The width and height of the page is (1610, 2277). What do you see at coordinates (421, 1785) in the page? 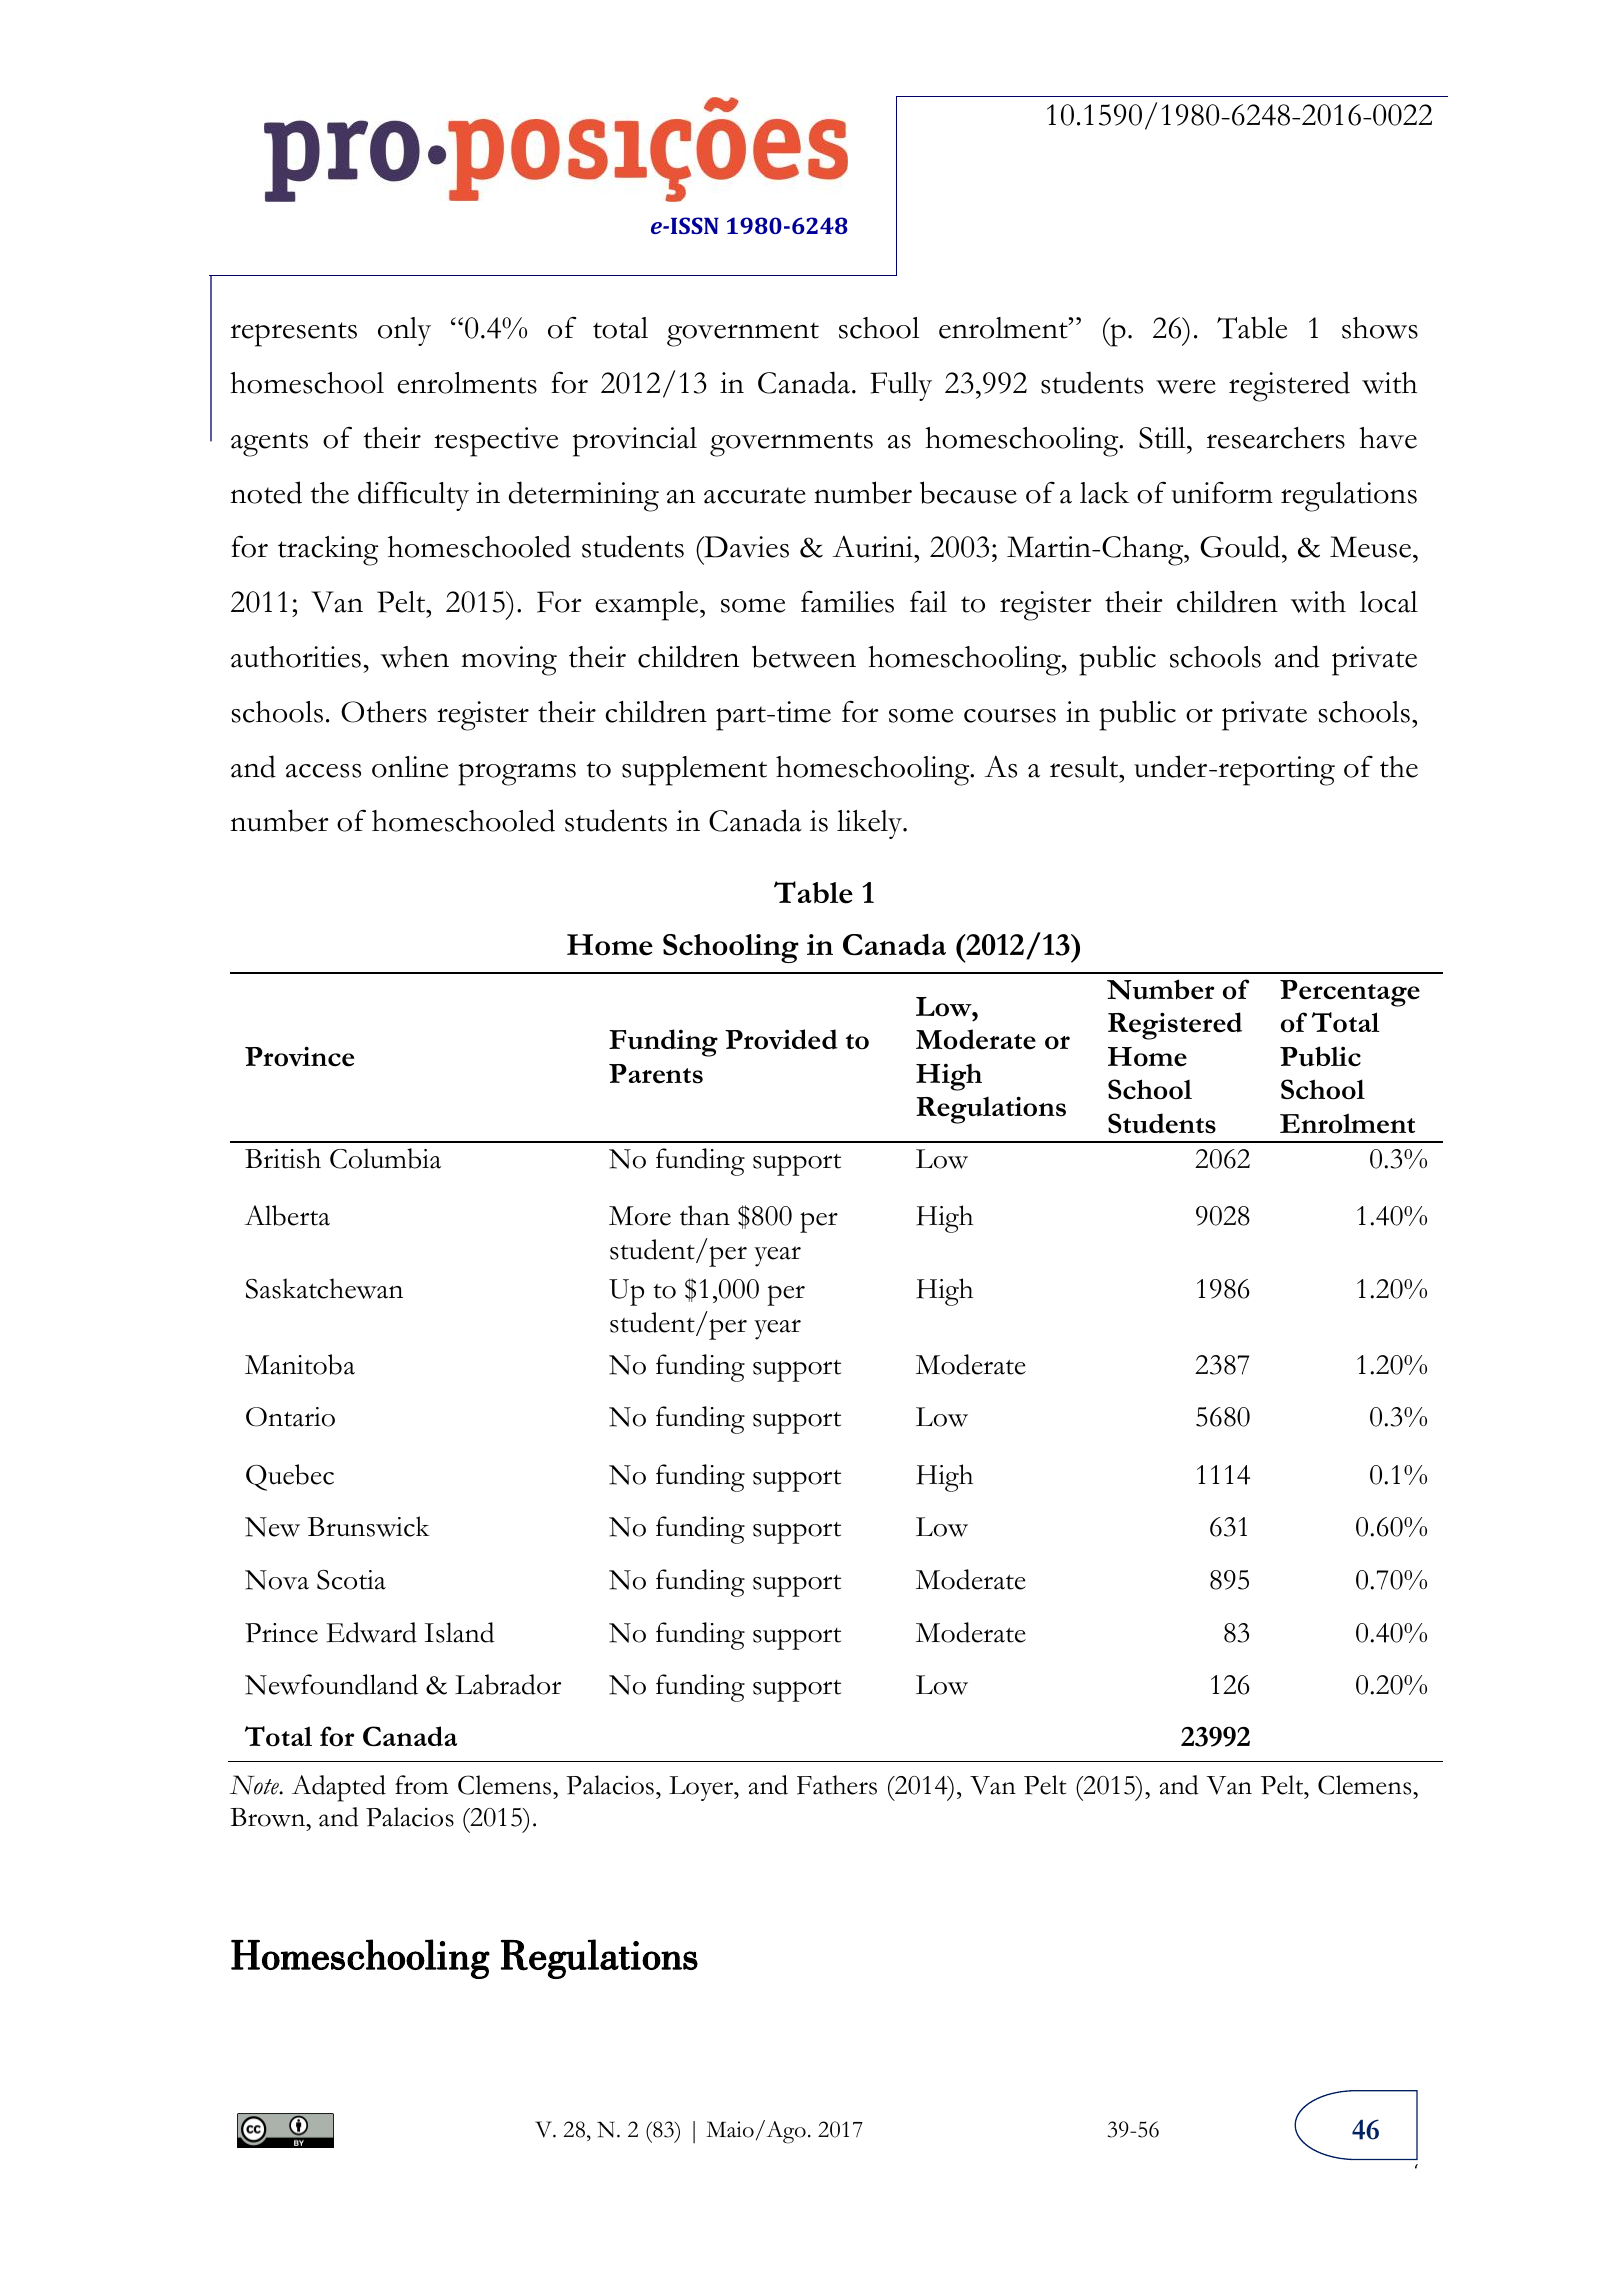
I see `from` at bounding box center [421, 1785].
